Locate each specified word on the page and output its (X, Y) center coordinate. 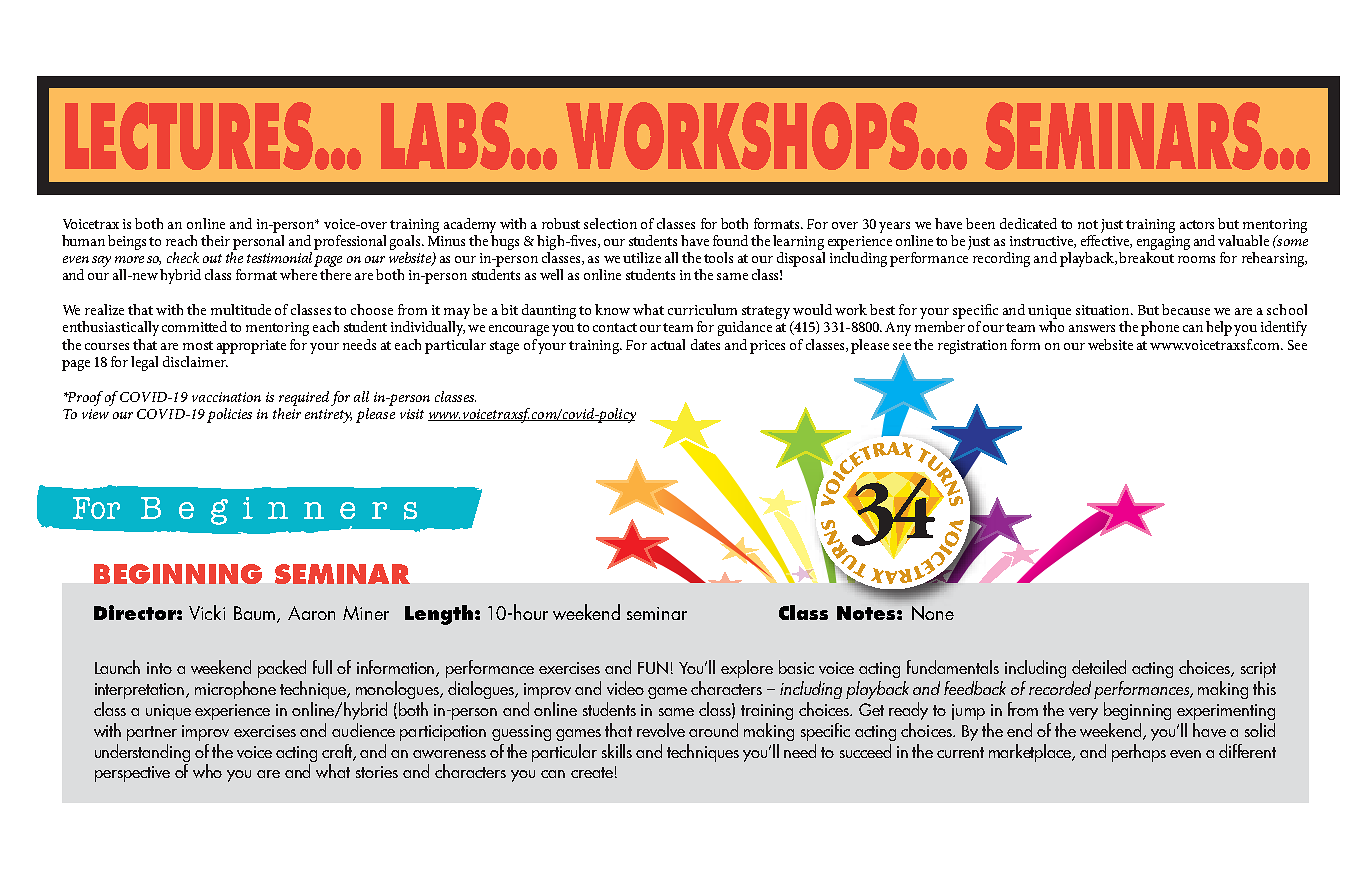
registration (972, 347)
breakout (1146, 257)
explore (747, 669)
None (933, 613)
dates (705, 344)
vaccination (226, 397)
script (1258, 670)
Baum (256, 614)
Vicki (207, 612)
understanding (142, 753)
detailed (1099, 667)
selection (610, 223)
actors (1197, 224)
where (298, 274)
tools (718, 257)
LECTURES (190, 136)
